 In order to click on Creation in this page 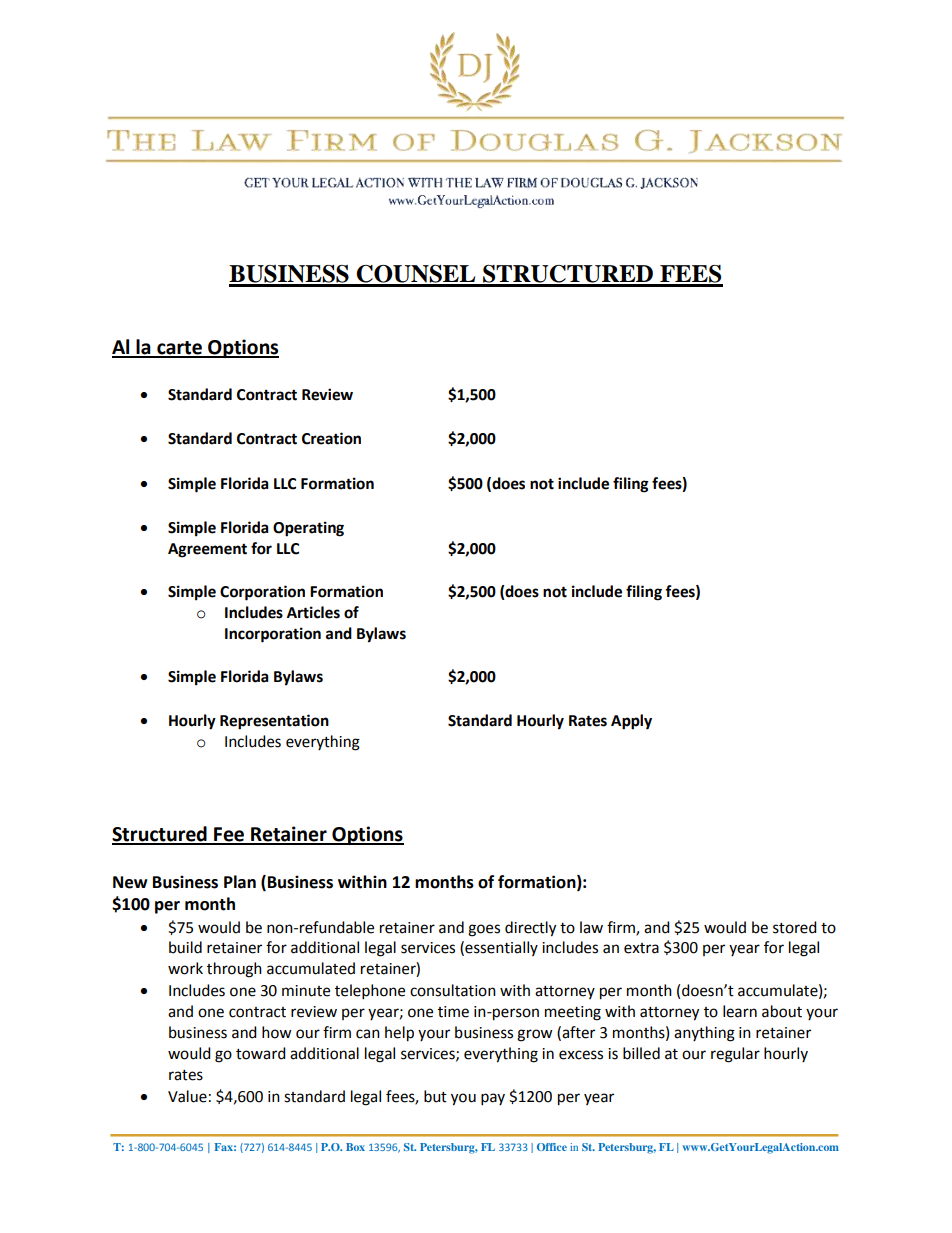, I will do `click(331, 438)`.
